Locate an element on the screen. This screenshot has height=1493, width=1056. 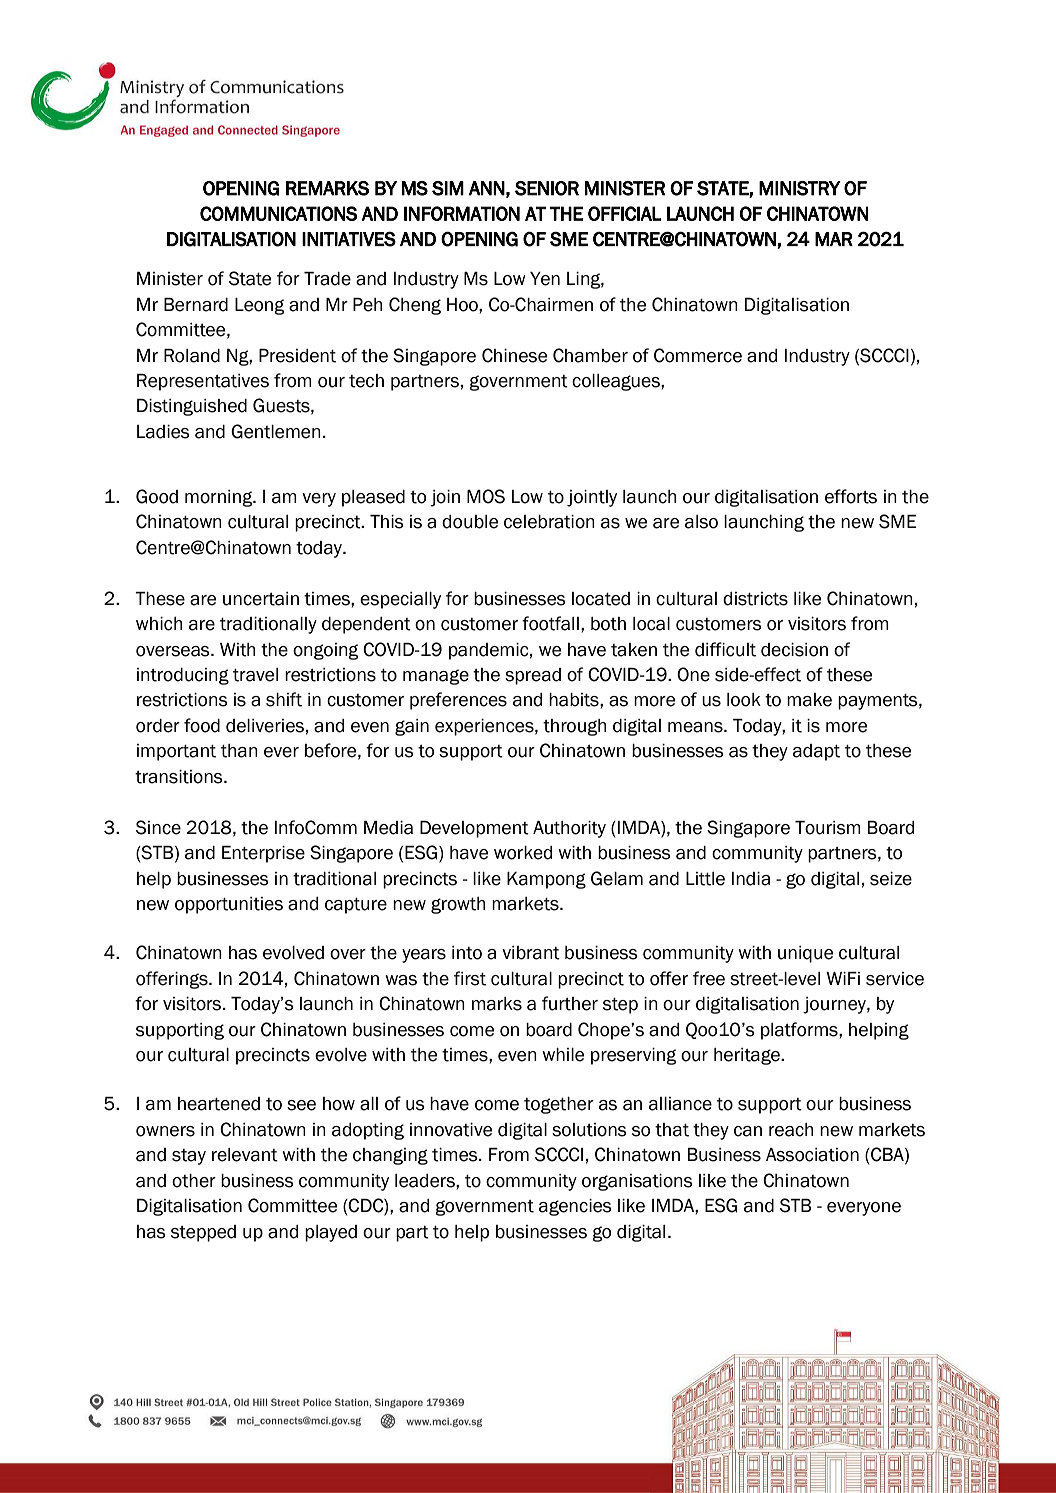
SENIOR is located at coordinates (547, 188).
